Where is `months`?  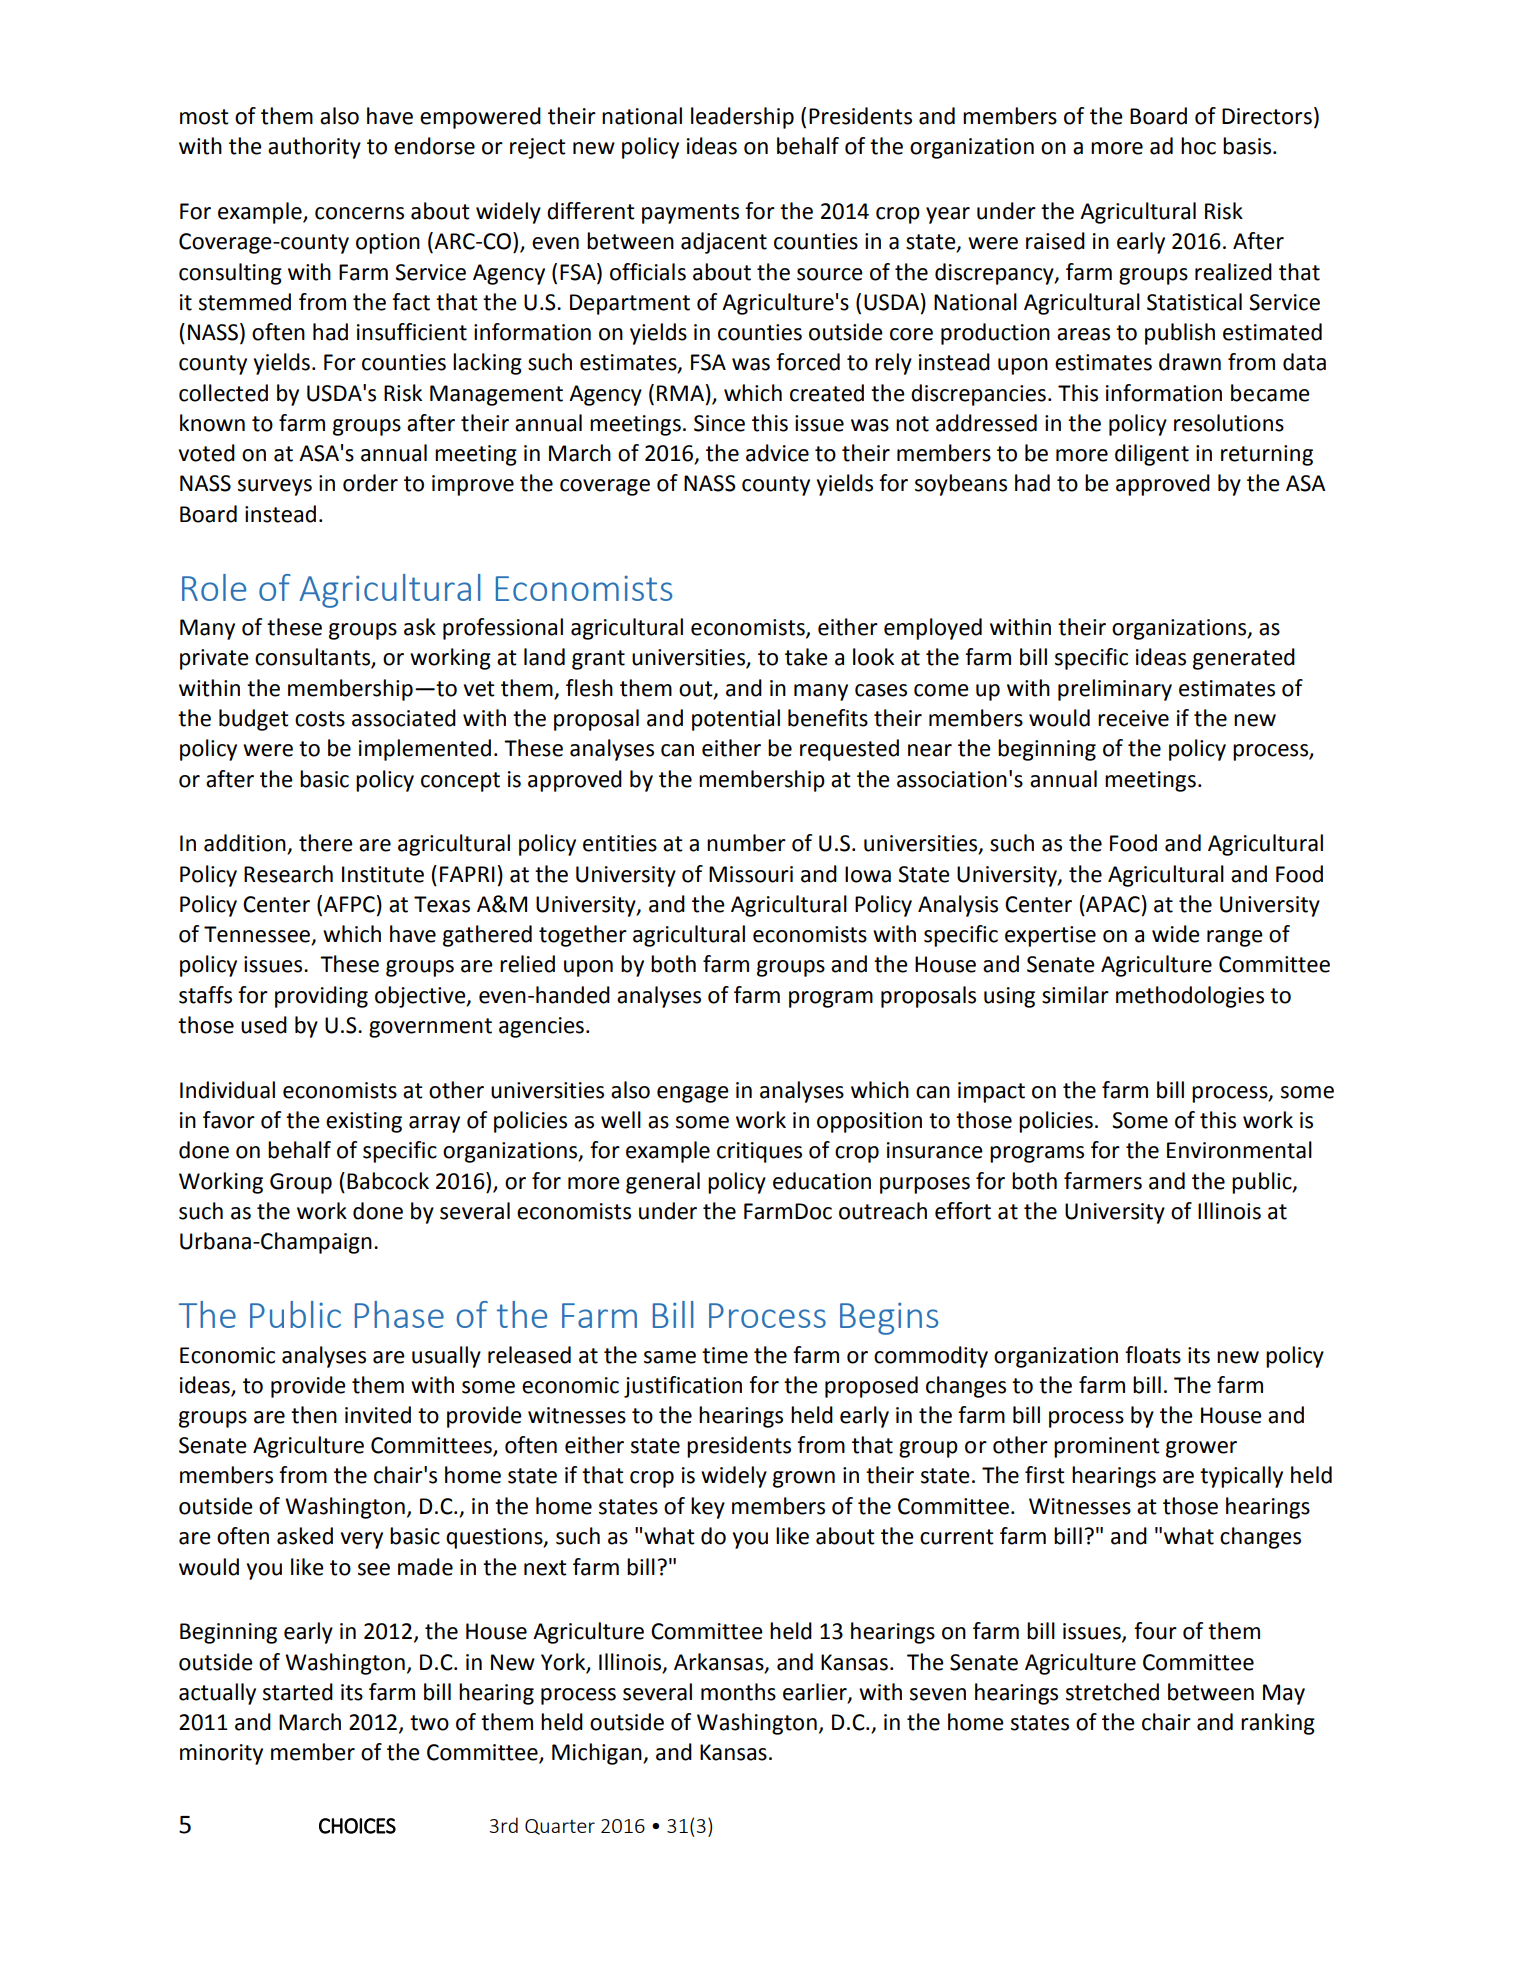 months is located at coordinates (738, 1692).
